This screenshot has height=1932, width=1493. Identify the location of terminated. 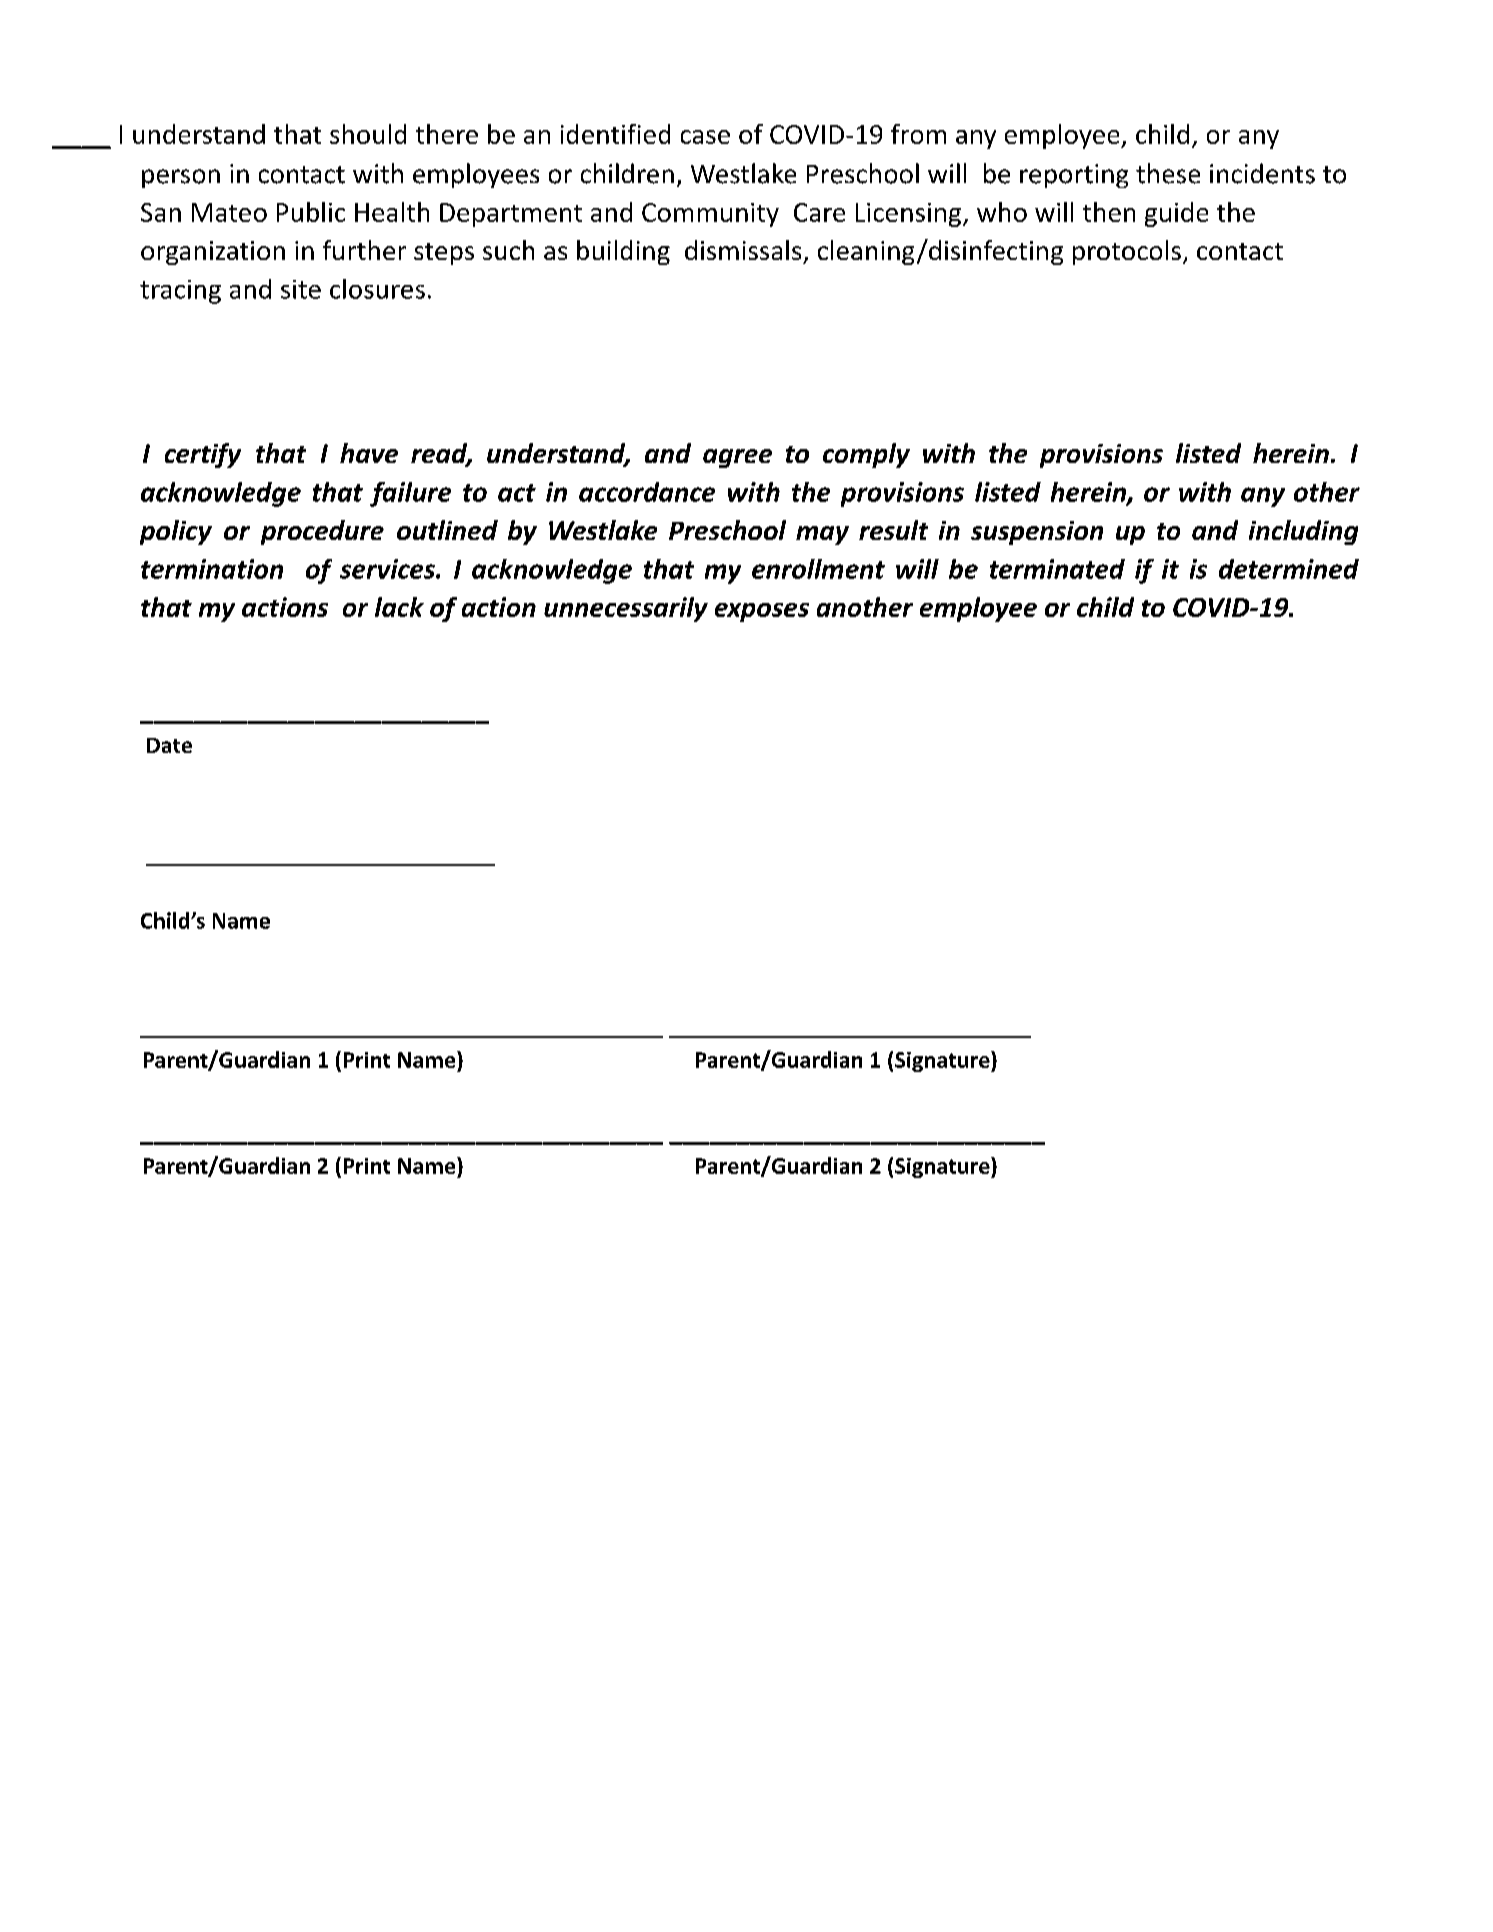
(1057, 569).
